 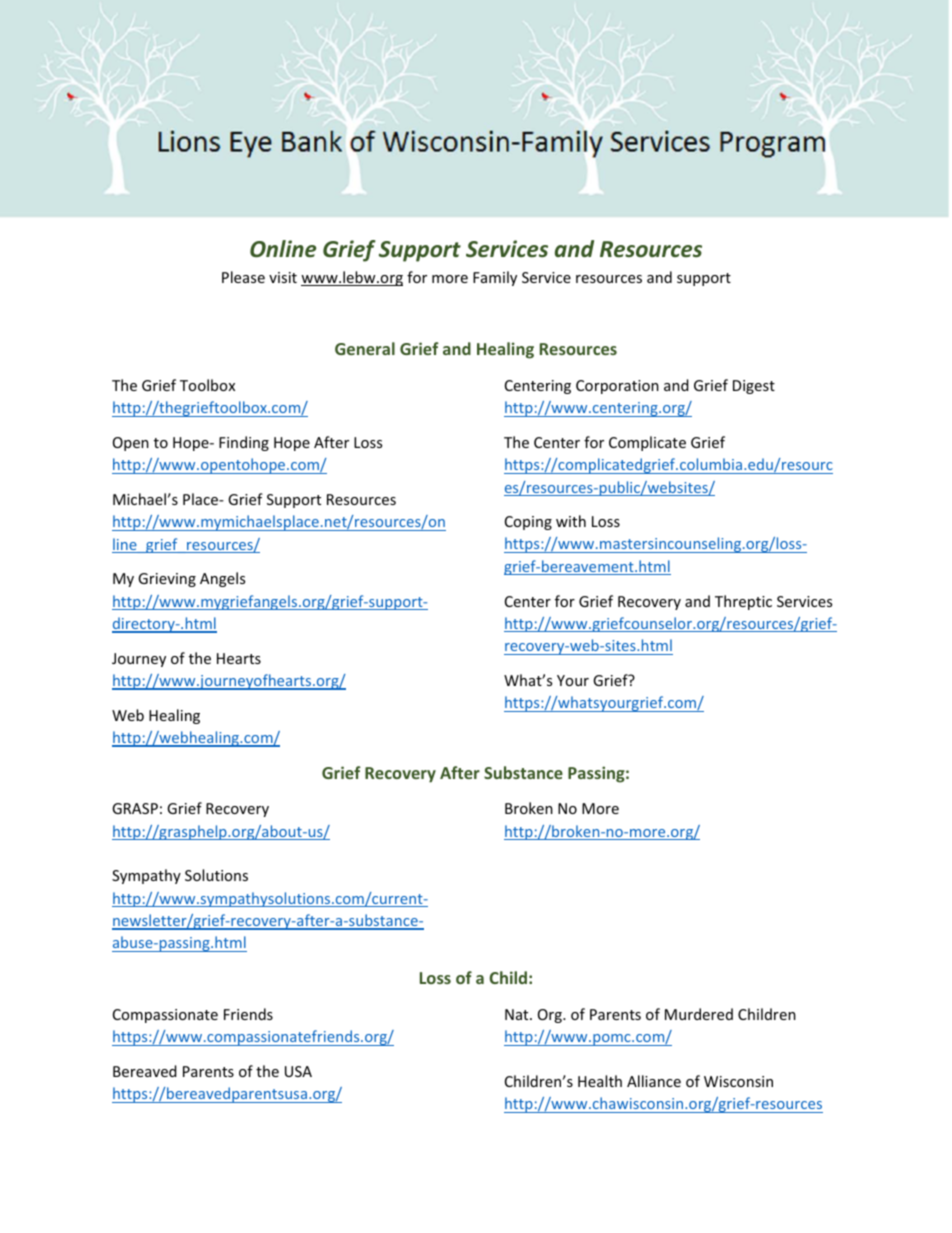 I want to click on Please, so click(x=243, y=277).
